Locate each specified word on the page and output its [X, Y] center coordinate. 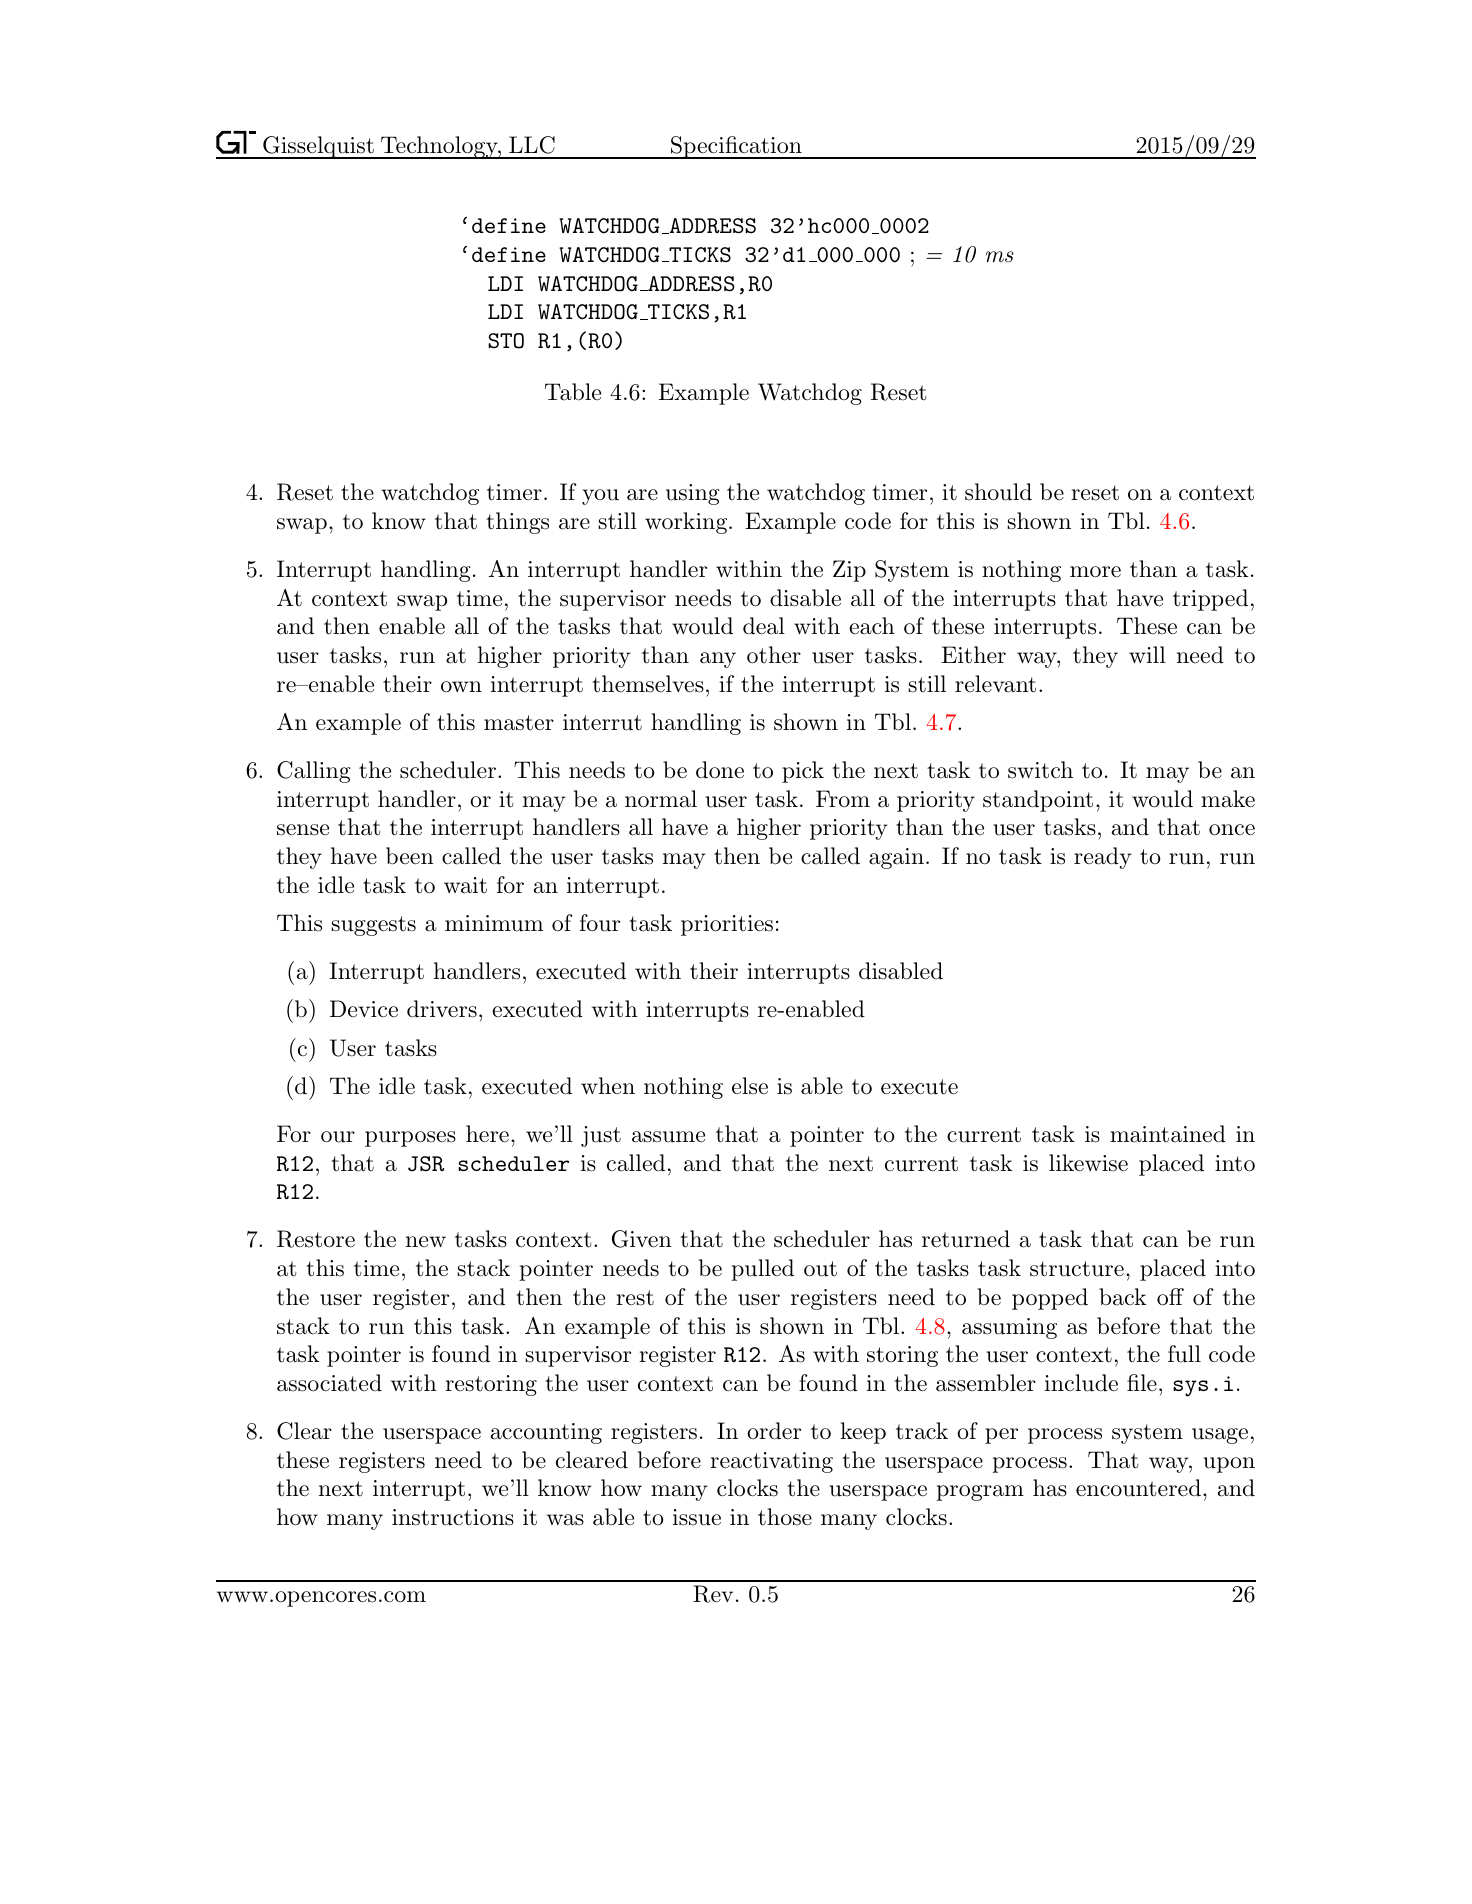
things [517, 523]
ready [1103, 858]
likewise [1088, 1163]
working [687, 523]
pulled [762, 1270]
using [693, 494]
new [426, 1241]
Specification [736, 147]
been [410, 856]
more [1095, 572]
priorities [727, 925]
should [998, 492]
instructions [453, 1517]
